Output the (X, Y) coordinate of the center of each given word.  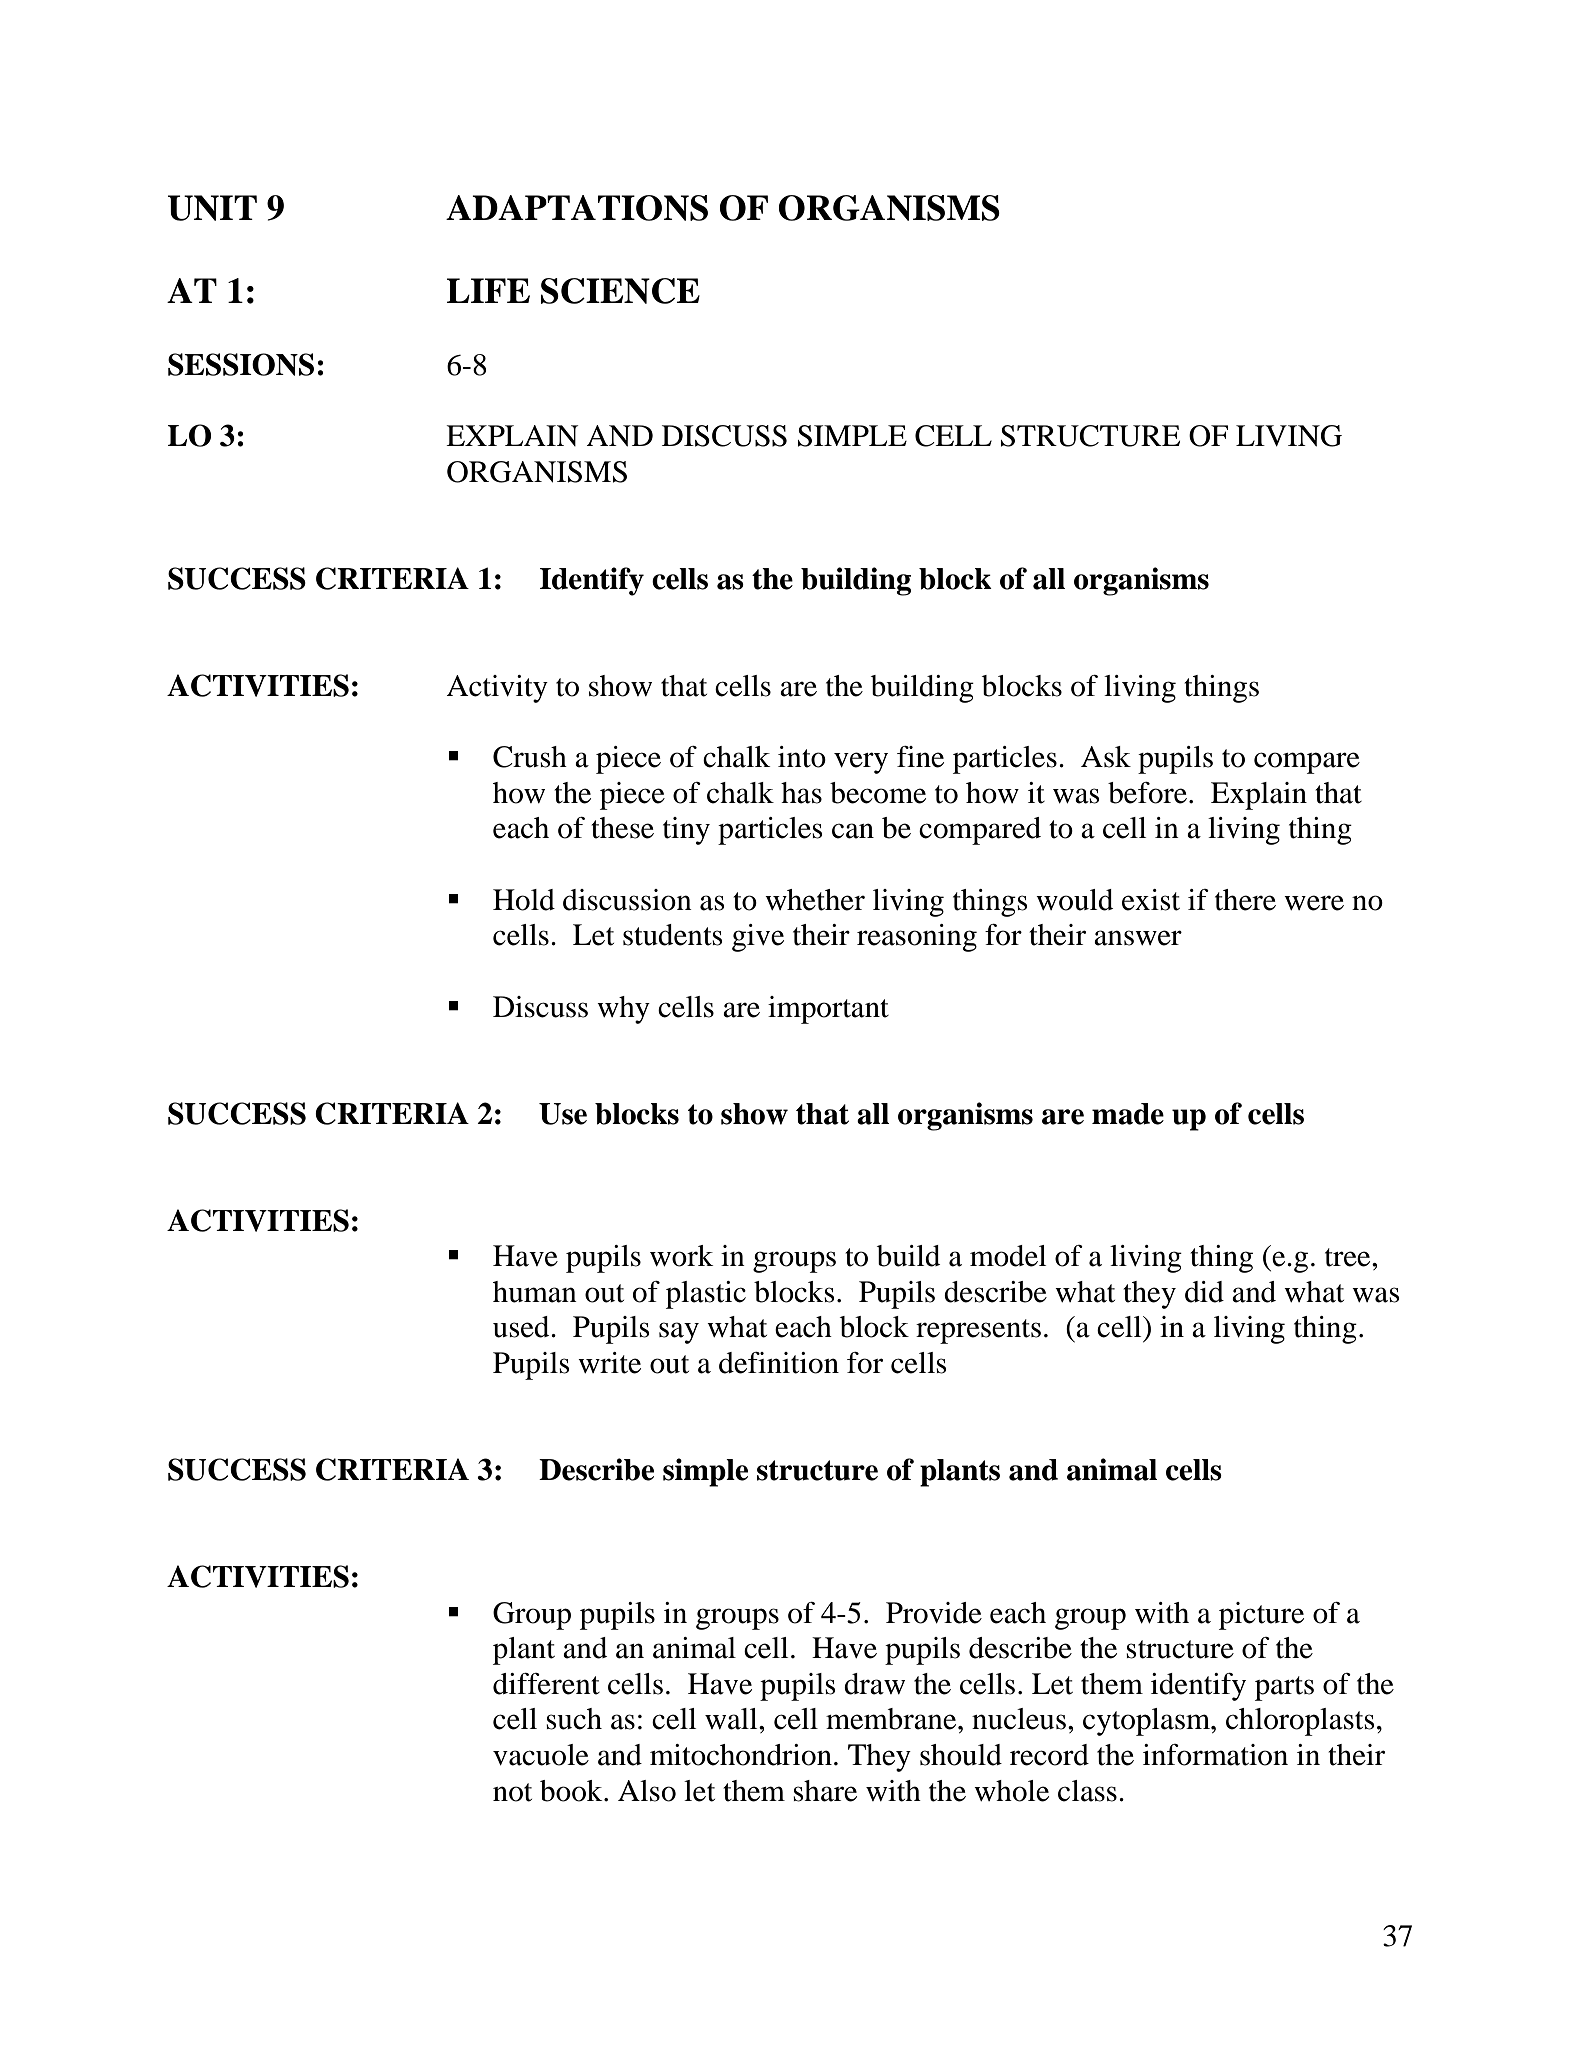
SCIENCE (620, 291)
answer (1138, 938)
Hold (524, 900)
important (828, 1010)
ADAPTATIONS (577, 208)
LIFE (488, 290)
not (512, 1792)
